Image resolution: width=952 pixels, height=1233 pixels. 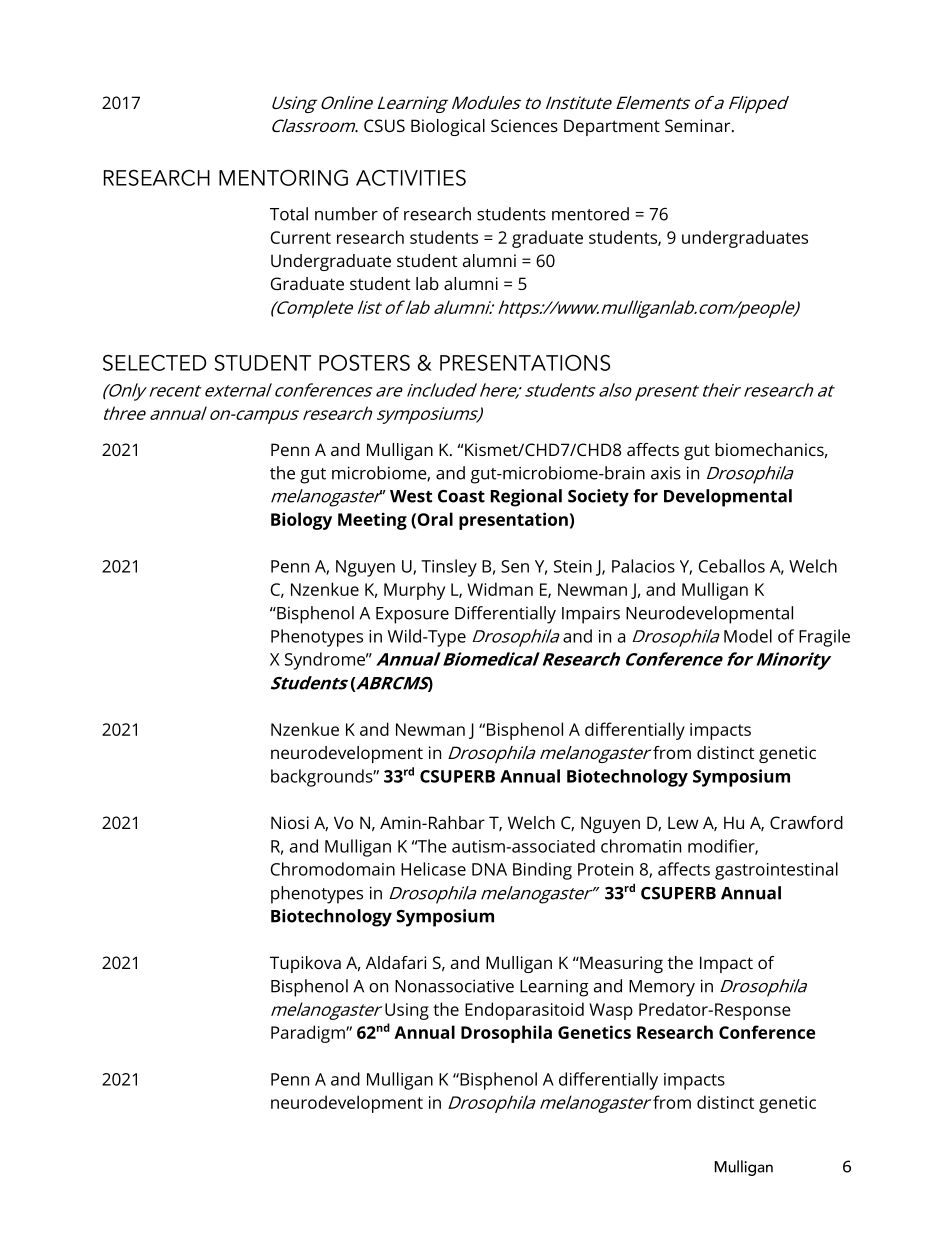 What do you see at coordinates (309, 1034) in the image?
I see `Paradigm` at bounding box center [309, 1034].
